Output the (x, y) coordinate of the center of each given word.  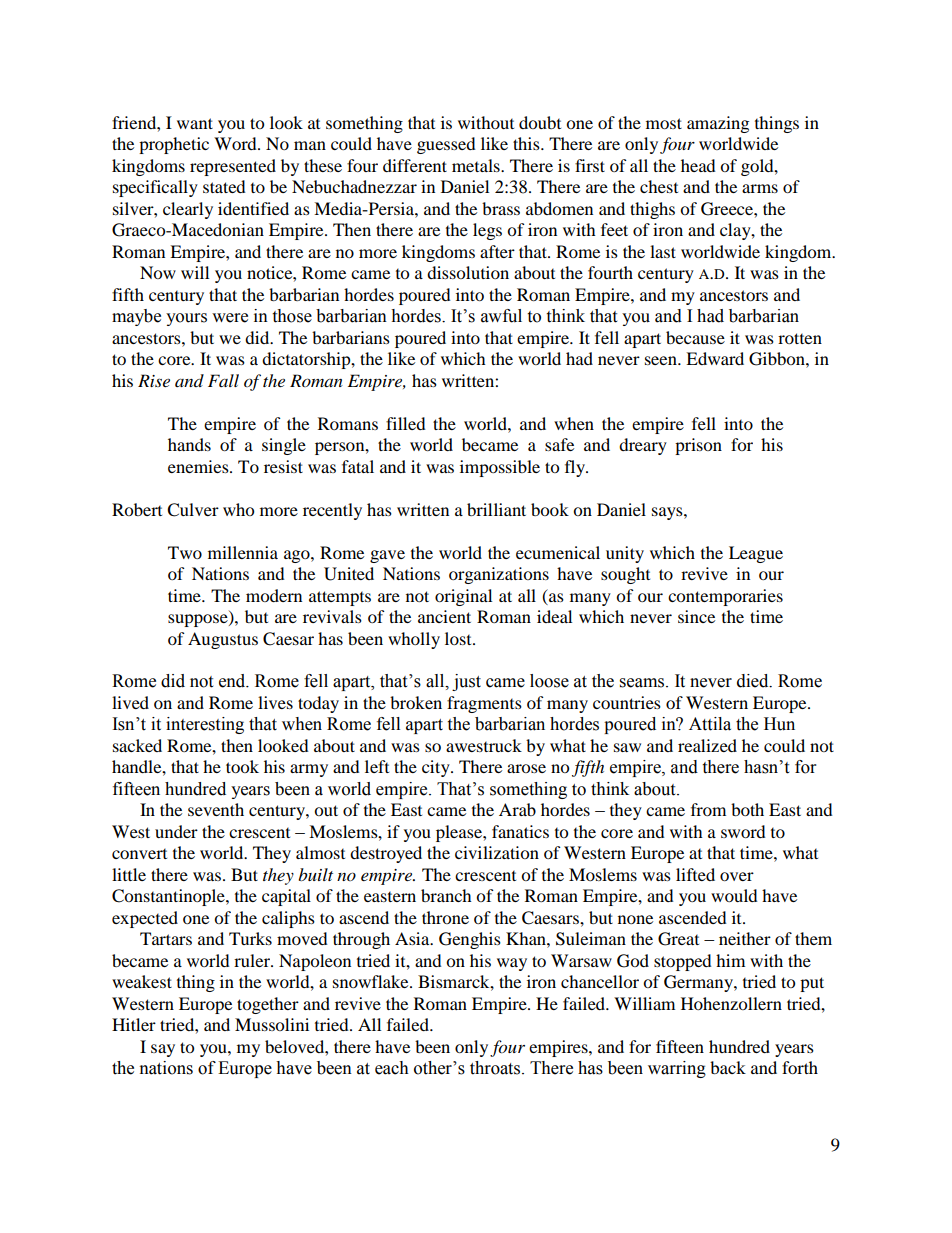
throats (496, 1068)
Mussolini (272, 1024)
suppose (199, 620)
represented (233, 167)
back (728, 1067)
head (698, 165)
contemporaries (725, 597)
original (463, 597)
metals (477, 165)
